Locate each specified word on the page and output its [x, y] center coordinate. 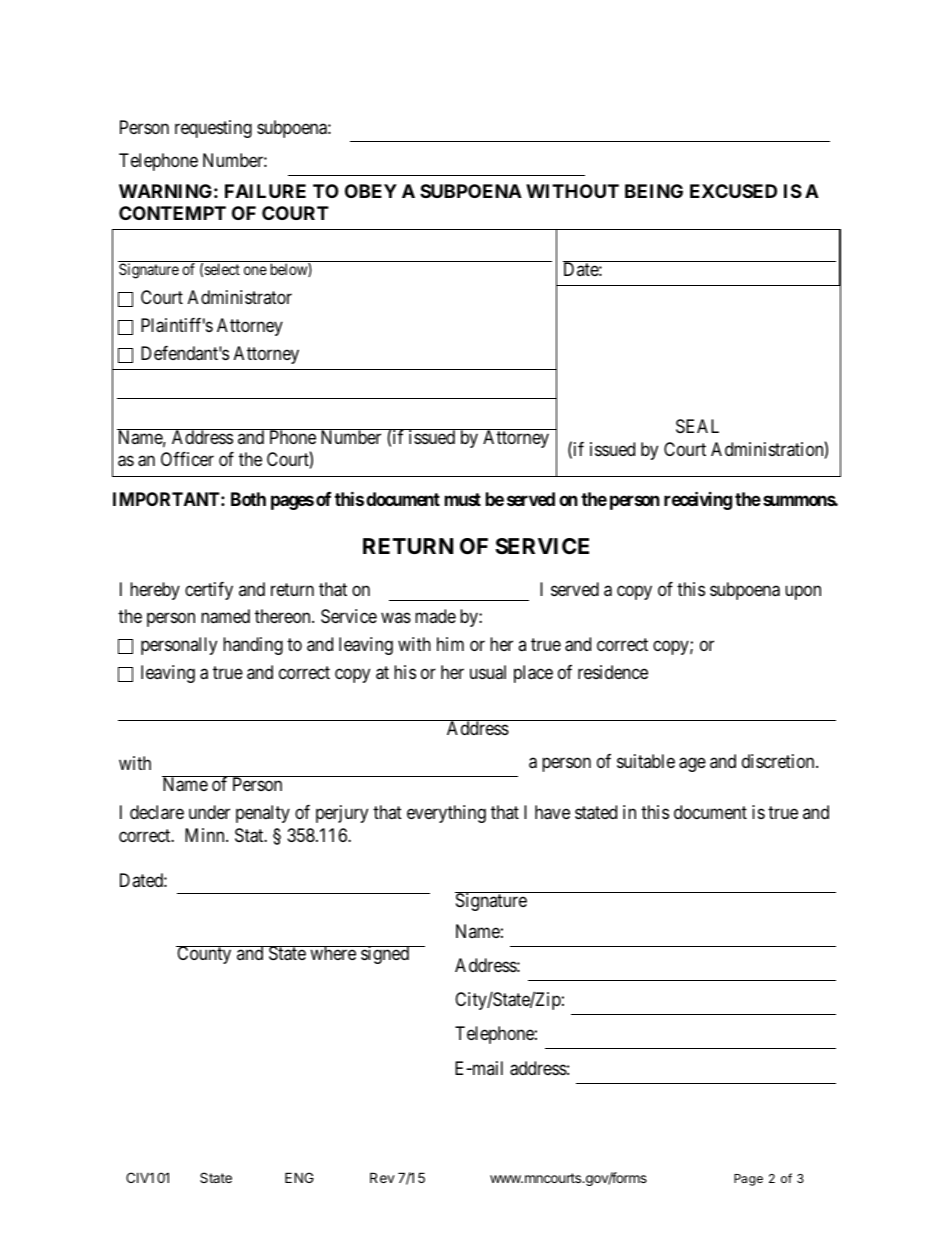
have [552, 812]
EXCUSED [733, 191]
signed [385, 955]
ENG [299, 1177]
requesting [213, 129]
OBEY [371, 191]
